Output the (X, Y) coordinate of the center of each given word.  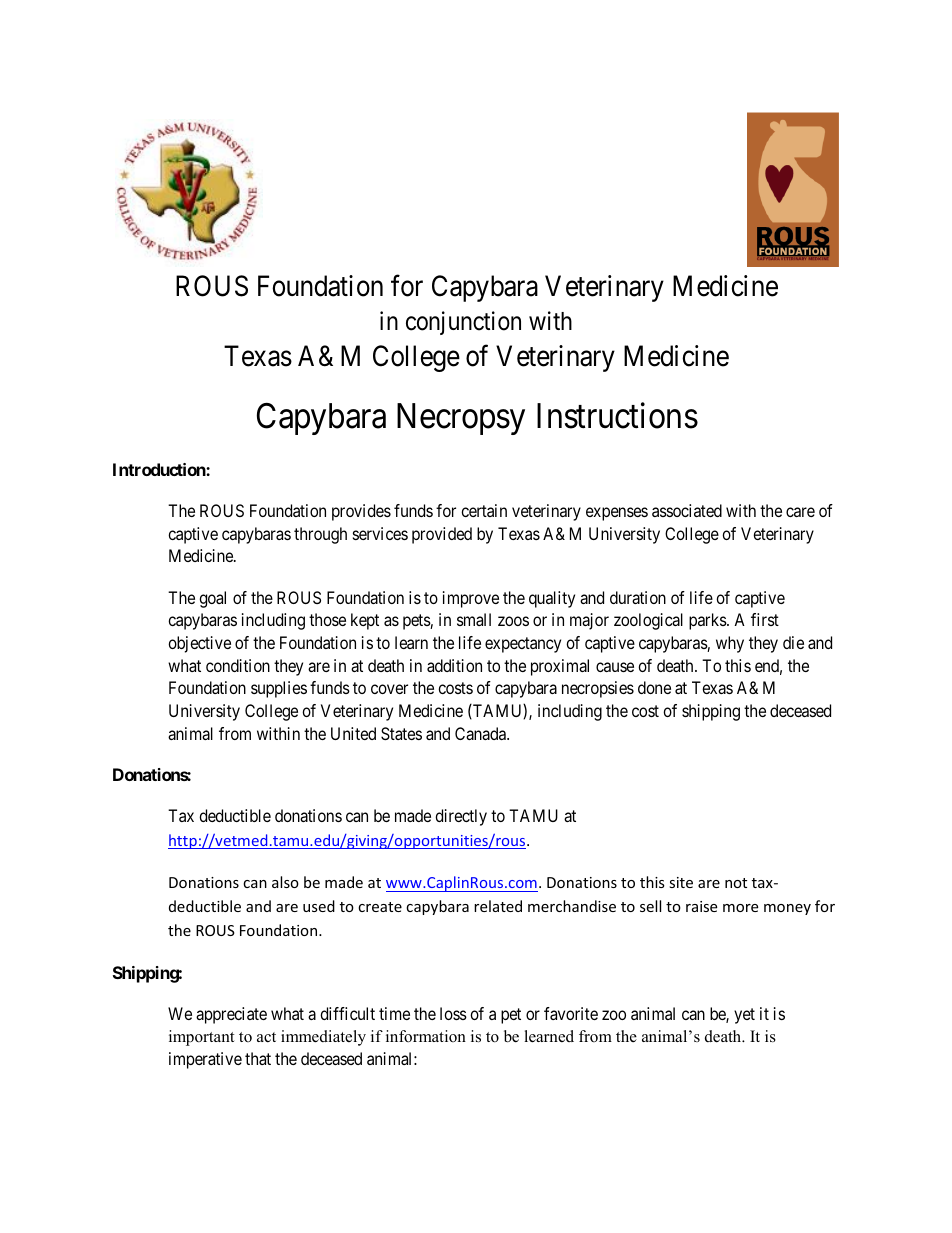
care (800, 512)
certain (484, 510)
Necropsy (461, 419)
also (285, 882)
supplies (279, 689)
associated (687, 510)
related (498, 906)
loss (453, 1013)
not (736, 883)
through (320, 535)
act (266, 1037)
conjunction (463, 323)
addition (454, 665)
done (654, 687)
